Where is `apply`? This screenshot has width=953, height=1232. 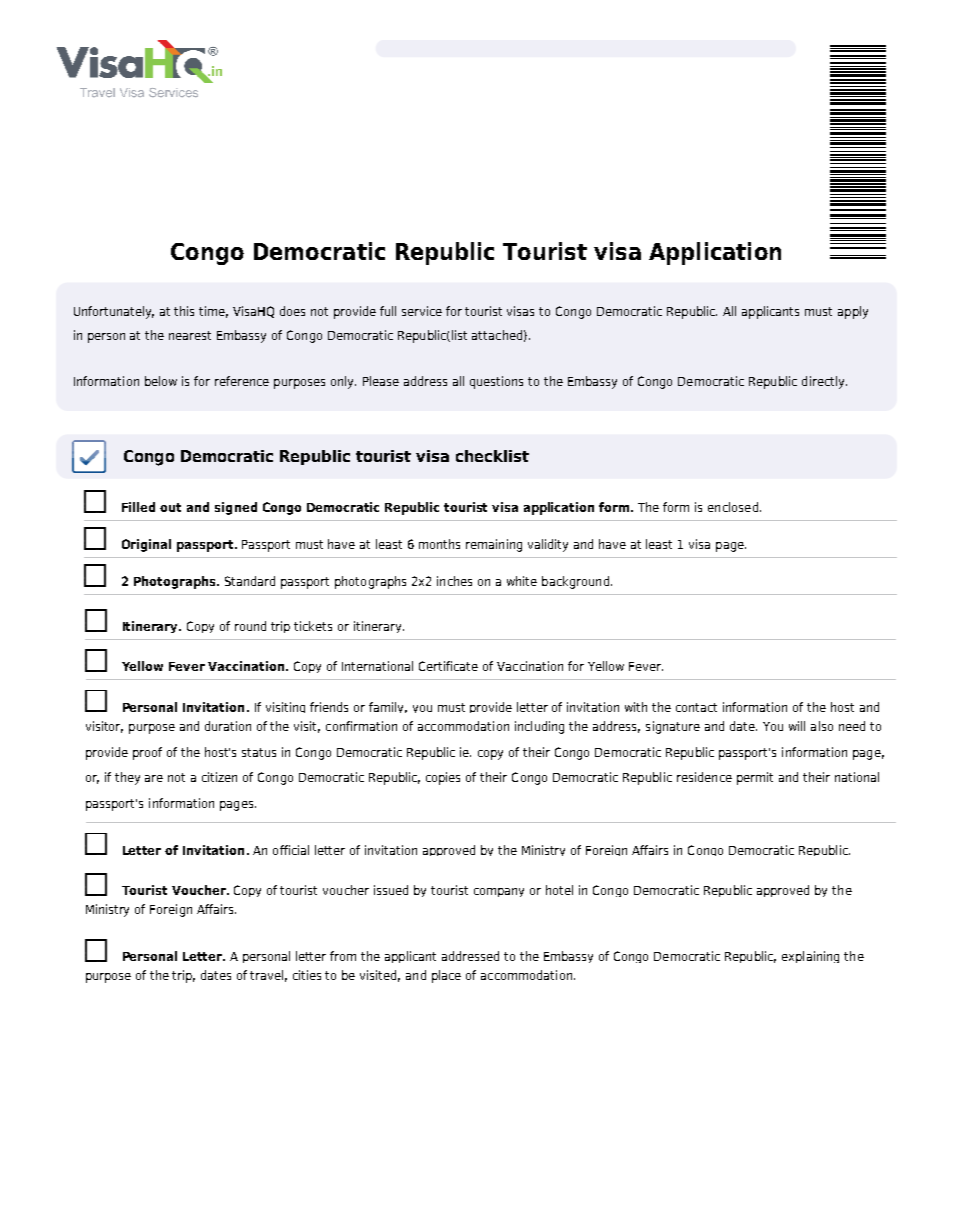
apply is located at coordinates (853, 312).
